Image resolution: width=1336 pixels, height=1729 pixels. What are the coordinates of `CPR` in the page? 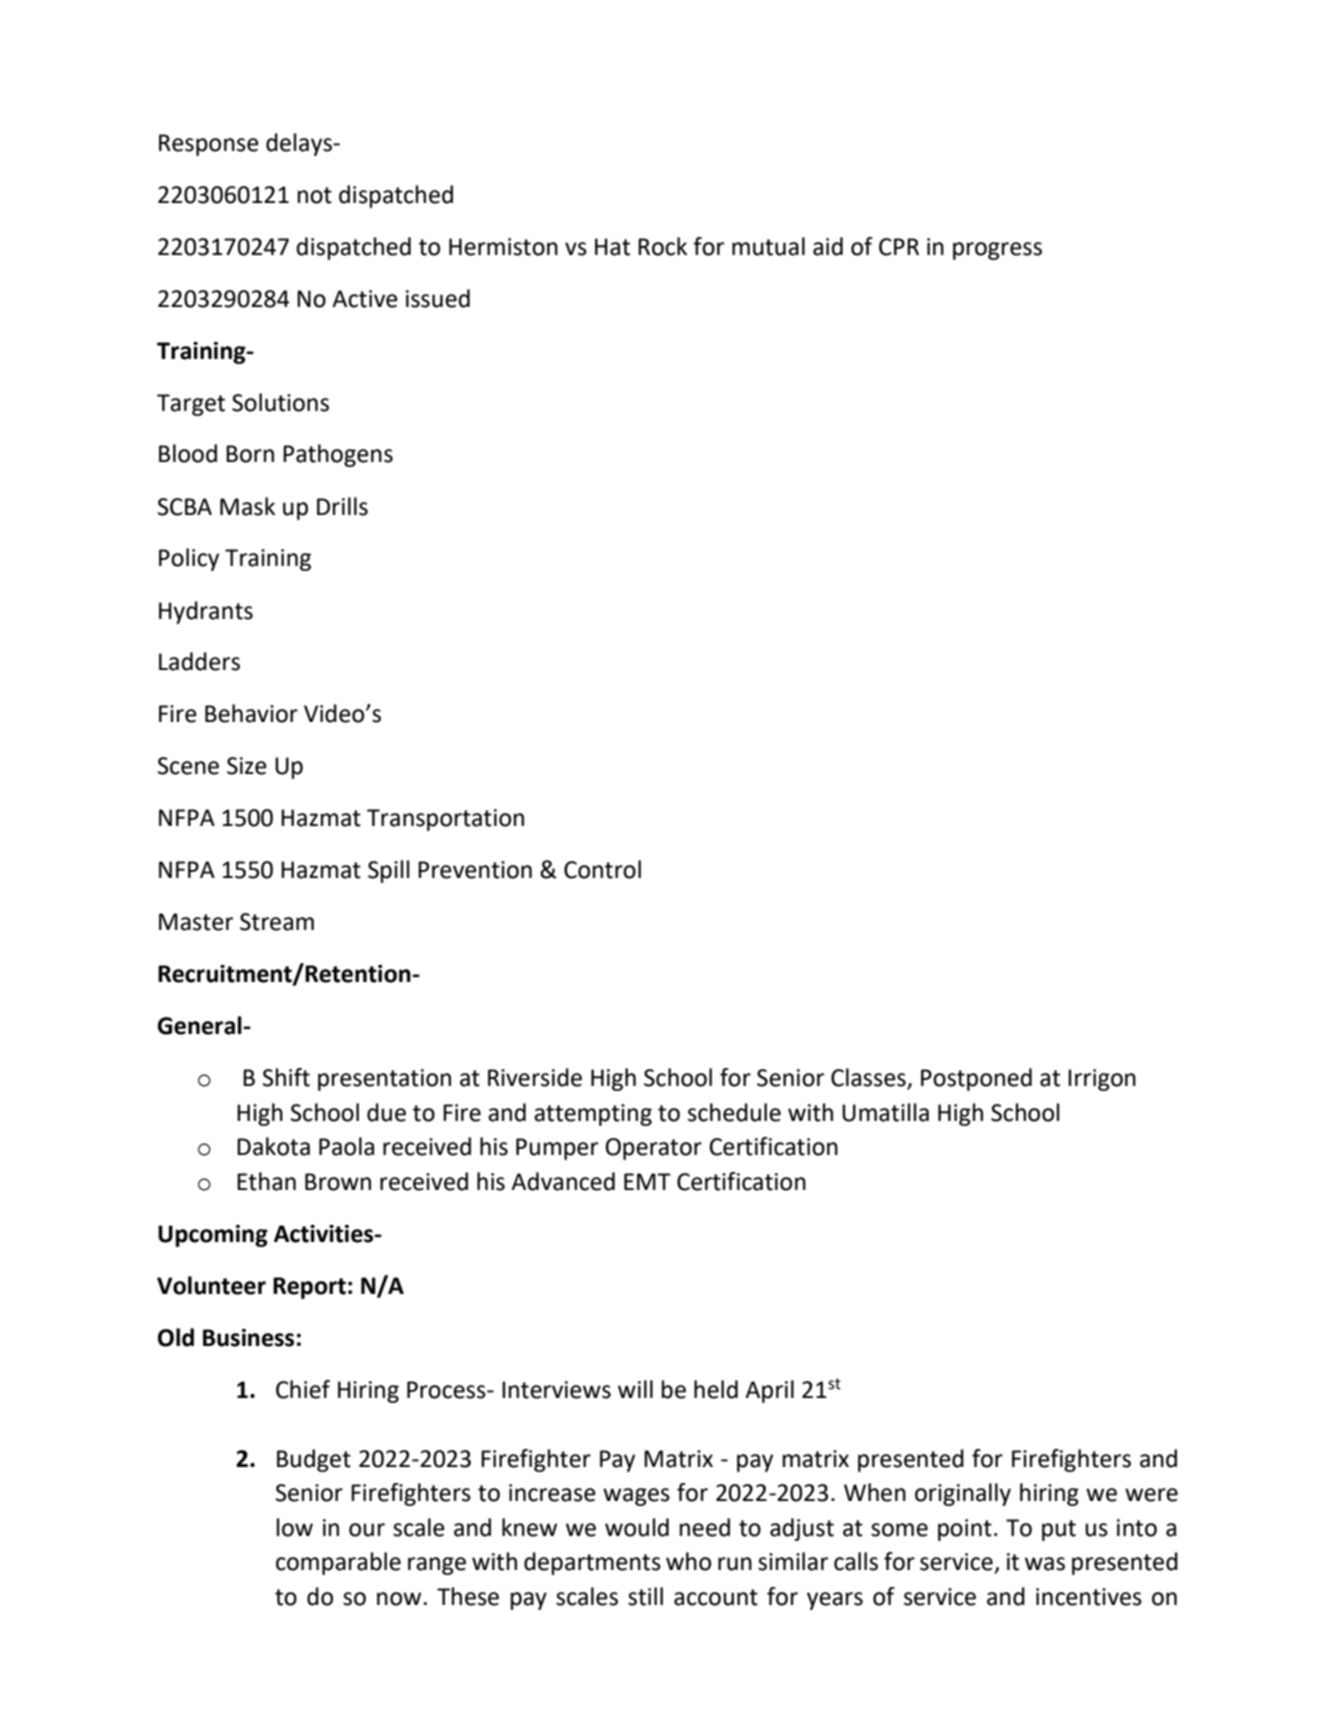 It's located at (899, 247).
